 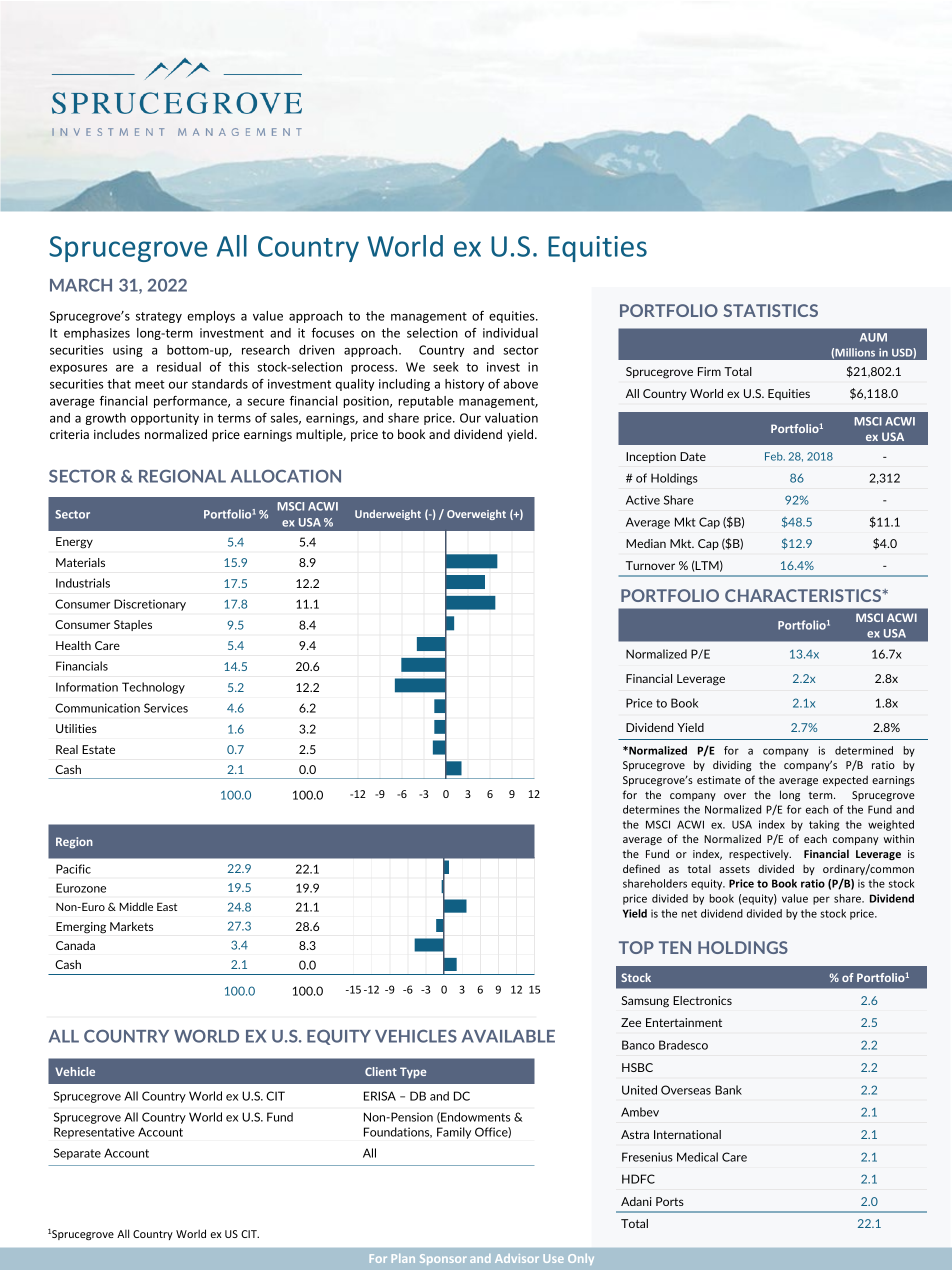 I want to click on Materials, so click(x=80, y=562).
